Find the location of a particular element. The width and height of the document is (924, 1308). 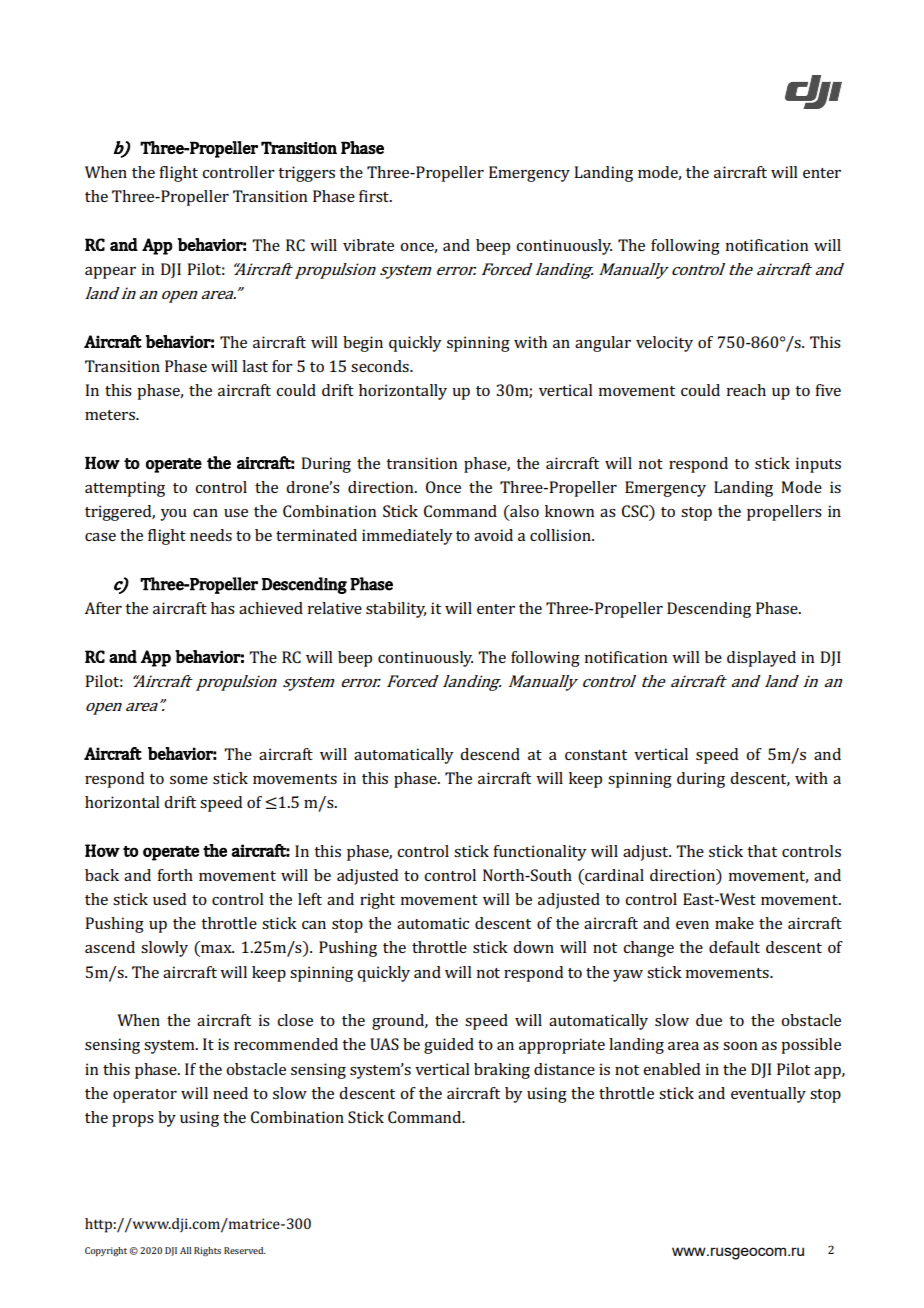

constant is located at coordinates (596, 755).
